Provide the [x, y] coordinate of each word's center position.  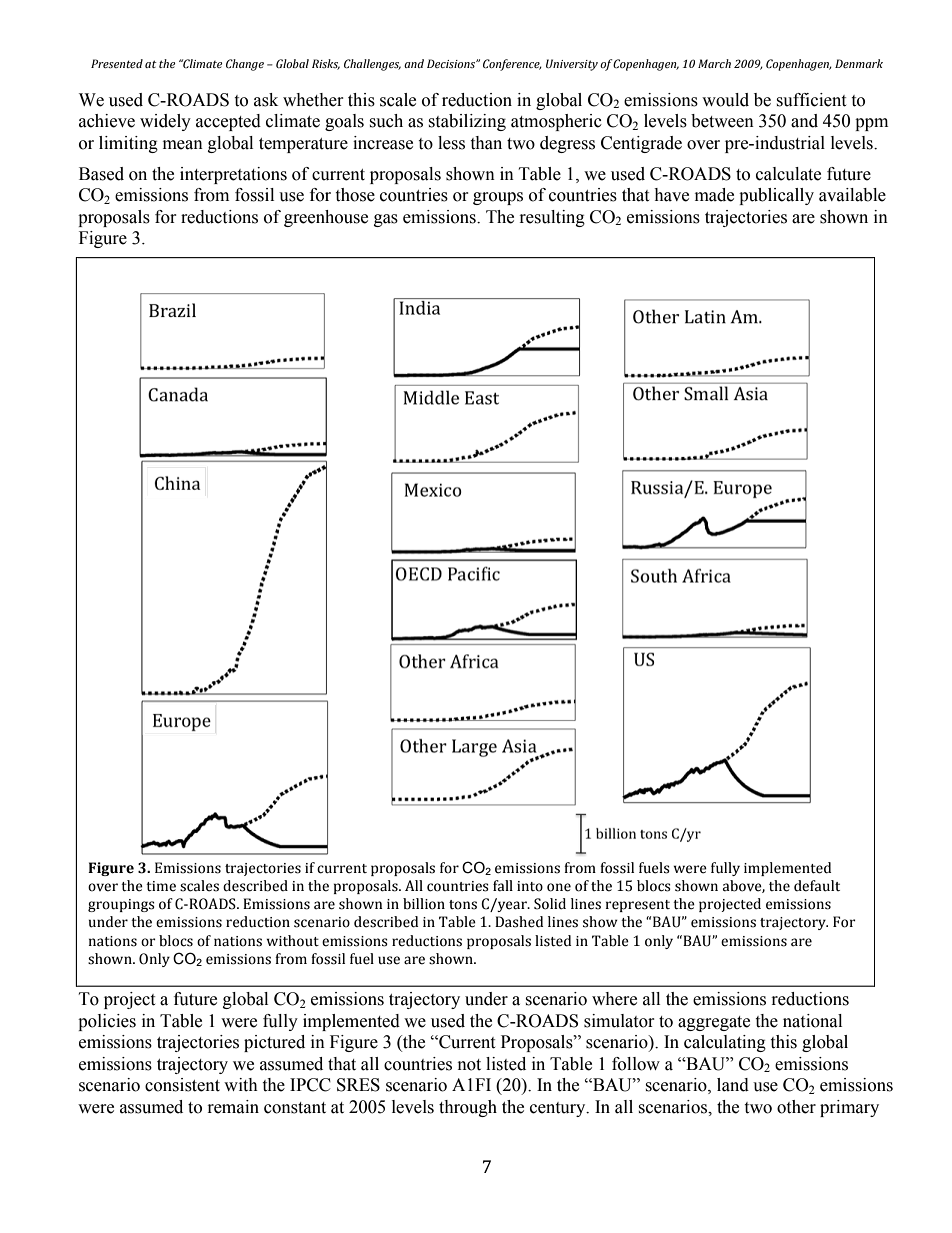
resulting [552, 218]
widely [165, 122]
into [530, 886]
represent [638, 906]
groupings [121, 905]
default [817, 886]
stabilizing [467, 122]
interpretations [233, 175]
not [469, 1065]
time [161, 886]
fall [503, 886]
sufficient [811, 100]
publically [776, 196]
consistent [182, 1085]
